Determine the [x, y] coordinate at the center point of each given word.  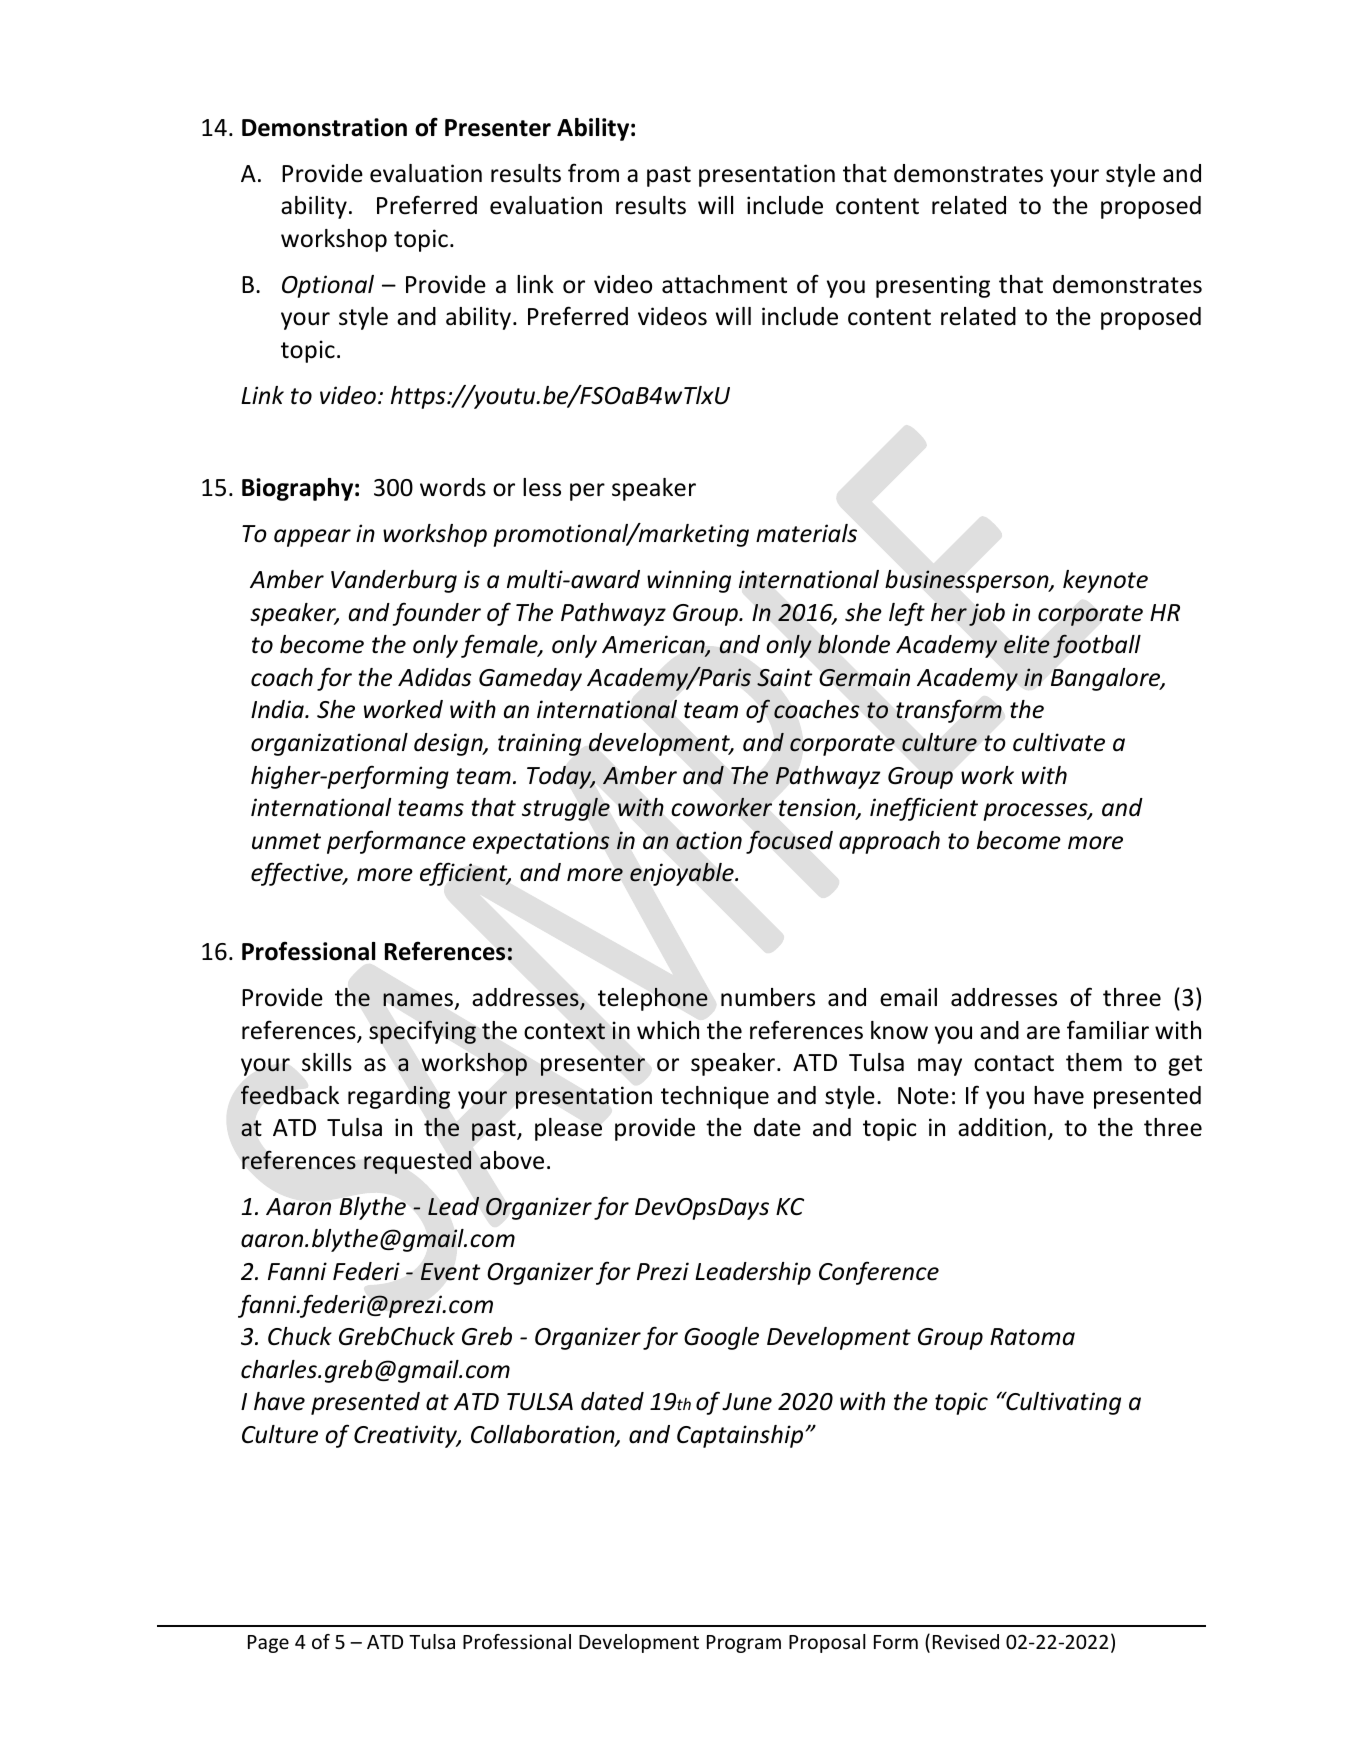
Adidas [434, 677]
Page [268, 1644]
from [593, 173]
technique [715, 1097]
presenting [933, 286]
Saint [784, 677]
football [1097, 646]
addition [1002, 1127]
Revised [966, 1641]
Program [744, 1644]
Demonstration [324, 127]
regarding [399, 1097]
